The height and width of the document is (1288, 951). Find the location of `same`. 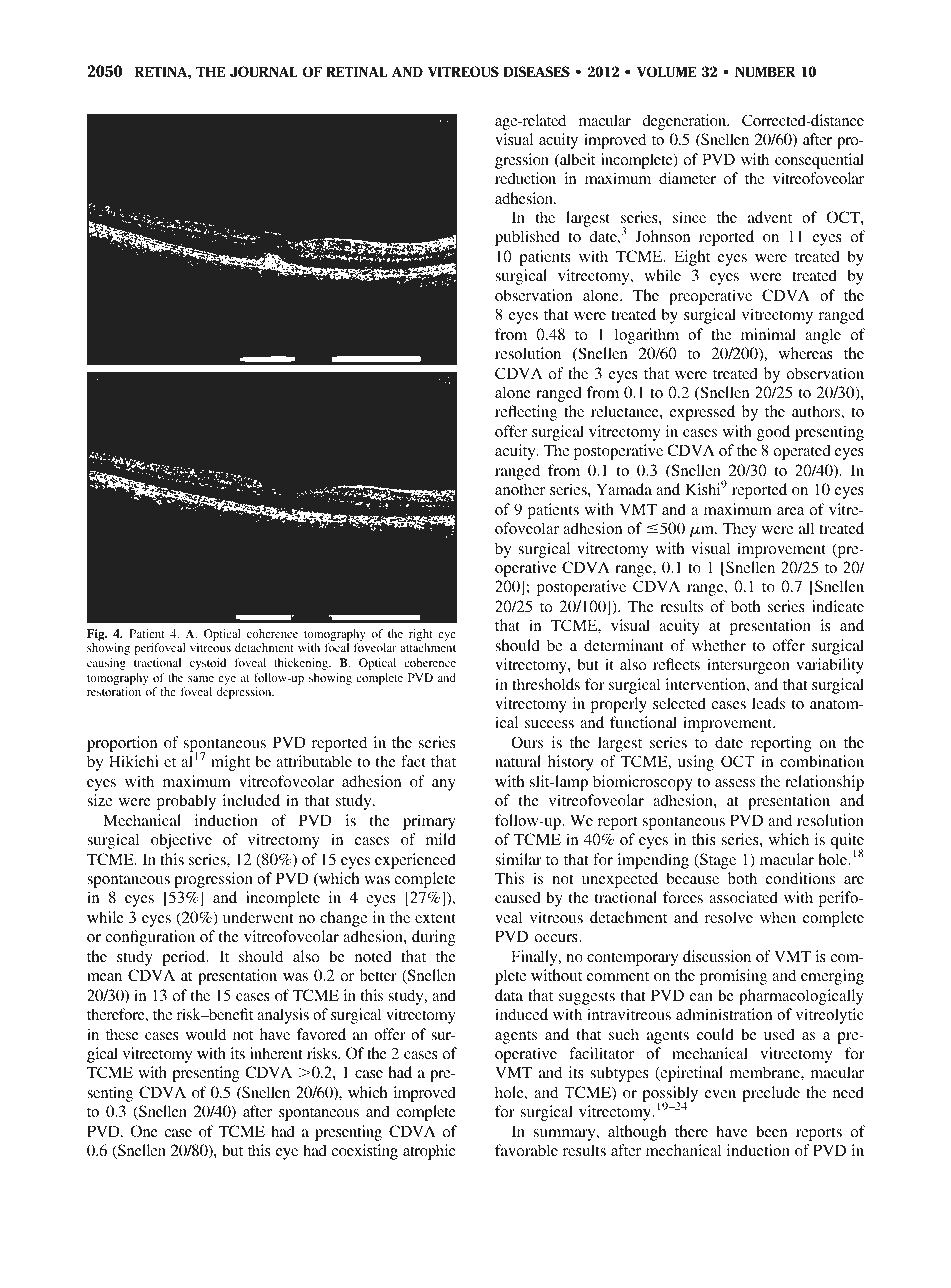

same is located at coordinates (201, 679).
